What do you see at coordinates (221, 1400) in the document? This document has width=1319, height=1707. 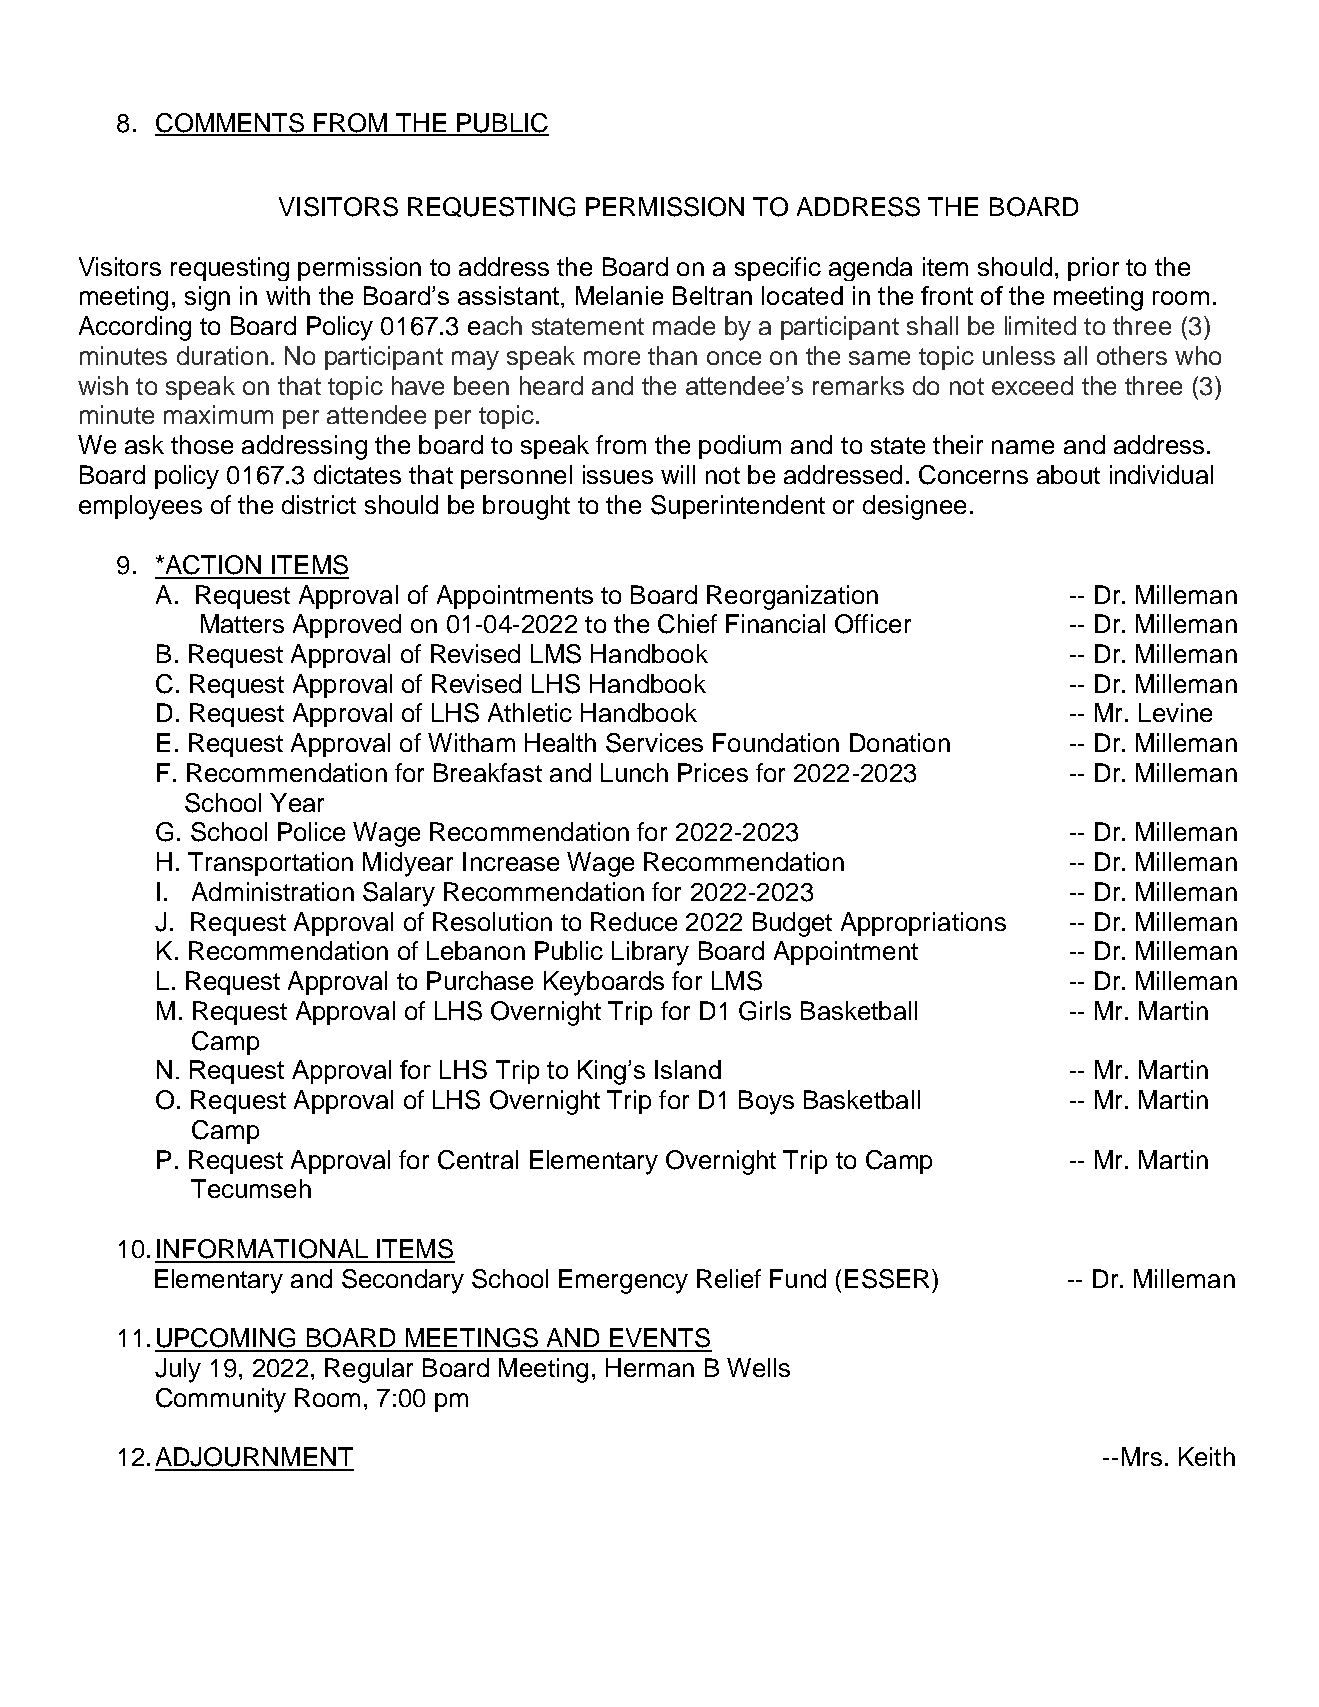 I see `Community` at bounding box center [221, 1400].
